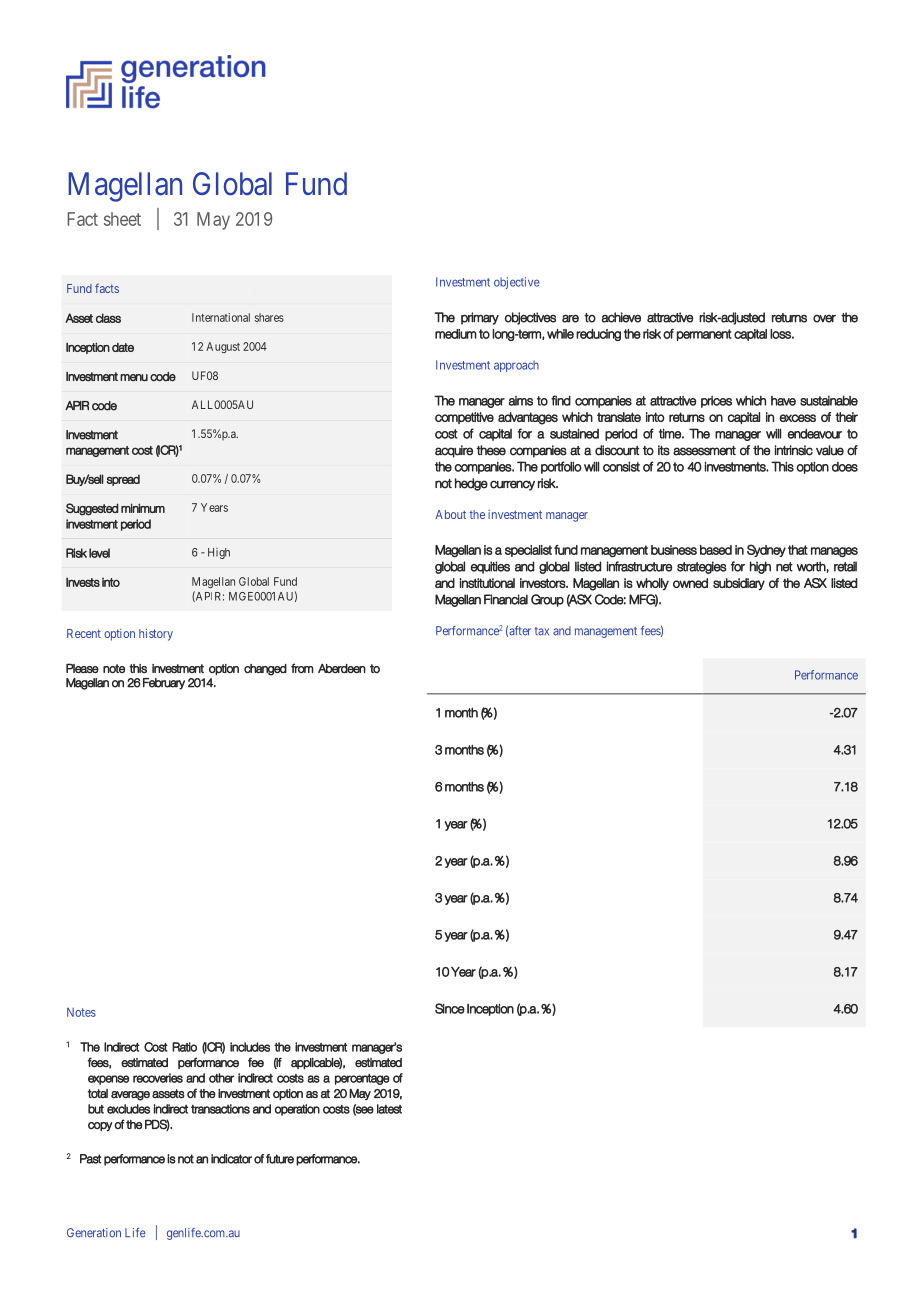 The width and height of the document is (924, 1309). I want to click on primary, so click(480, 318).
